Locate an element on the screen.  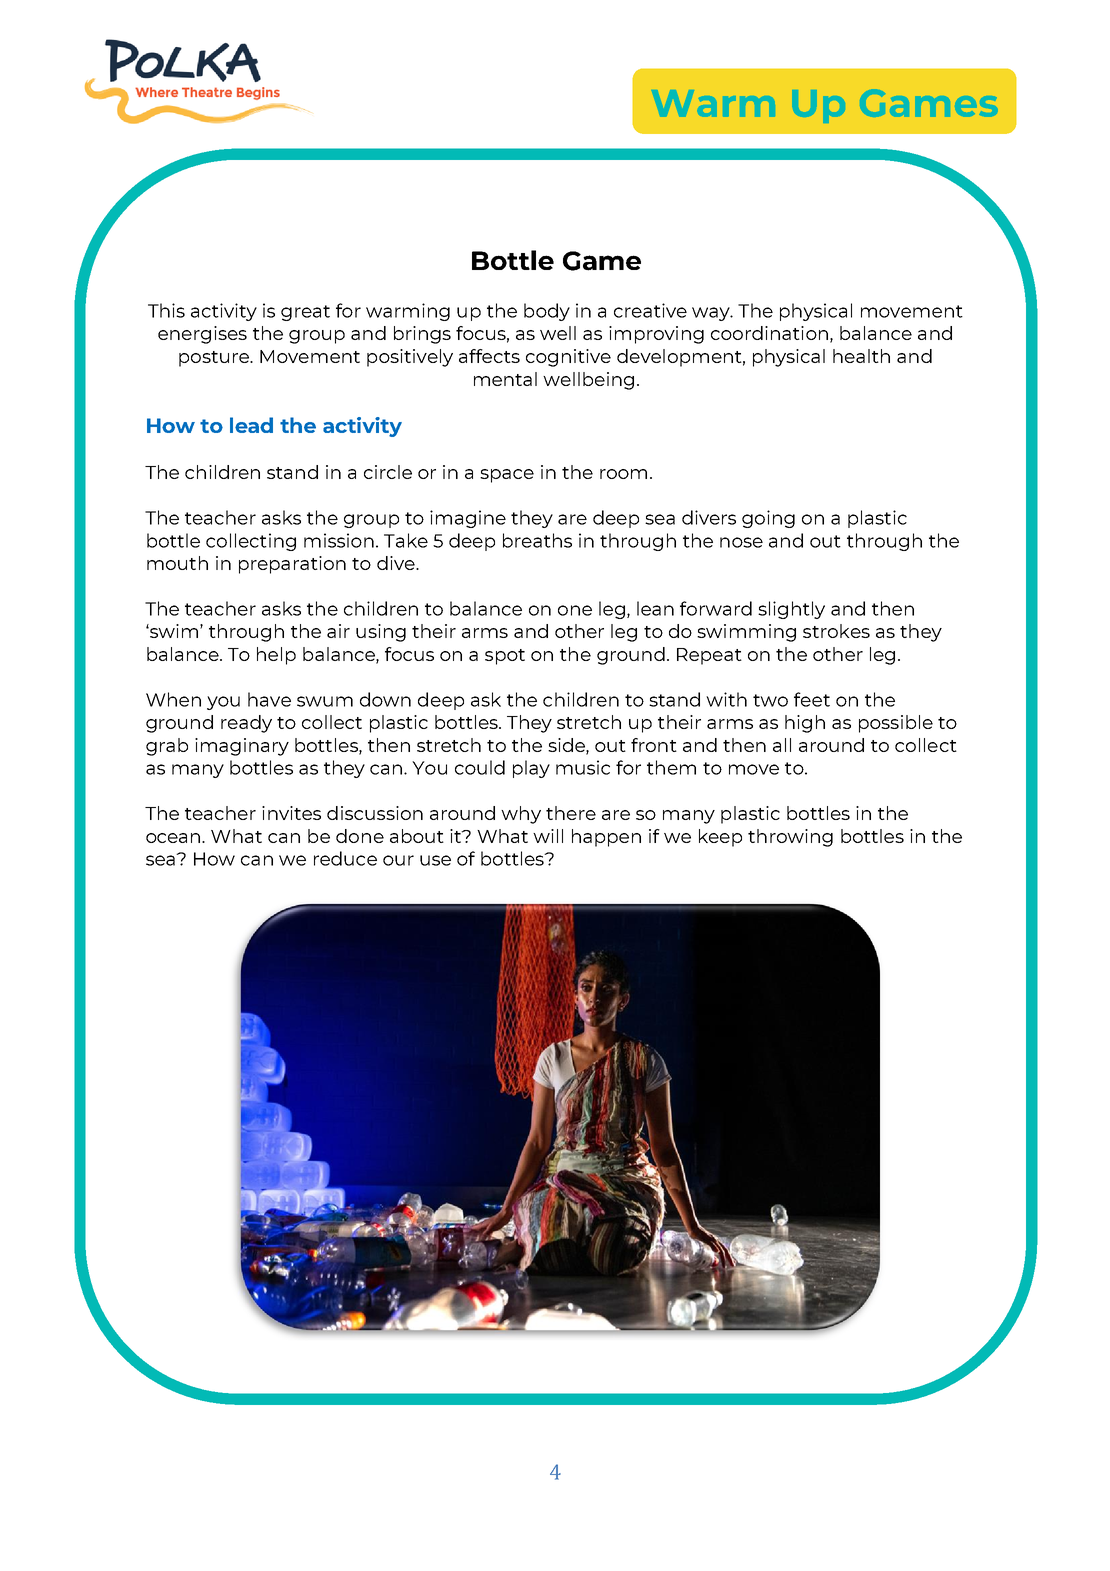
ocean is located at coordinates (174, 838).
